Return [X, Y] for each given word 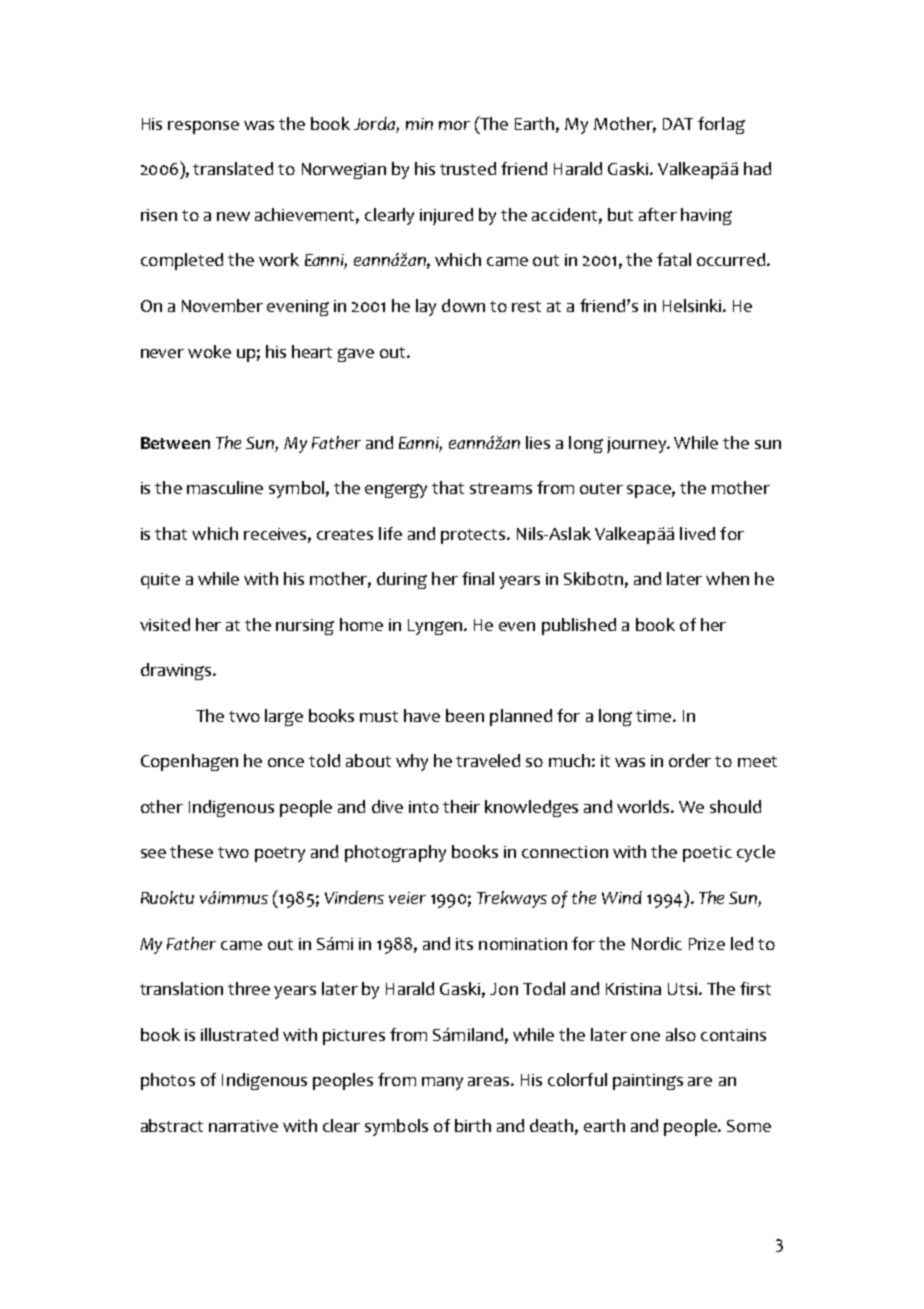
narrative [243, 1126]
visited [165, 624]
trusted [468, 168]
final [478, 578]
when [727, 578]
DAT [678, 124]
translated [233, 168]
